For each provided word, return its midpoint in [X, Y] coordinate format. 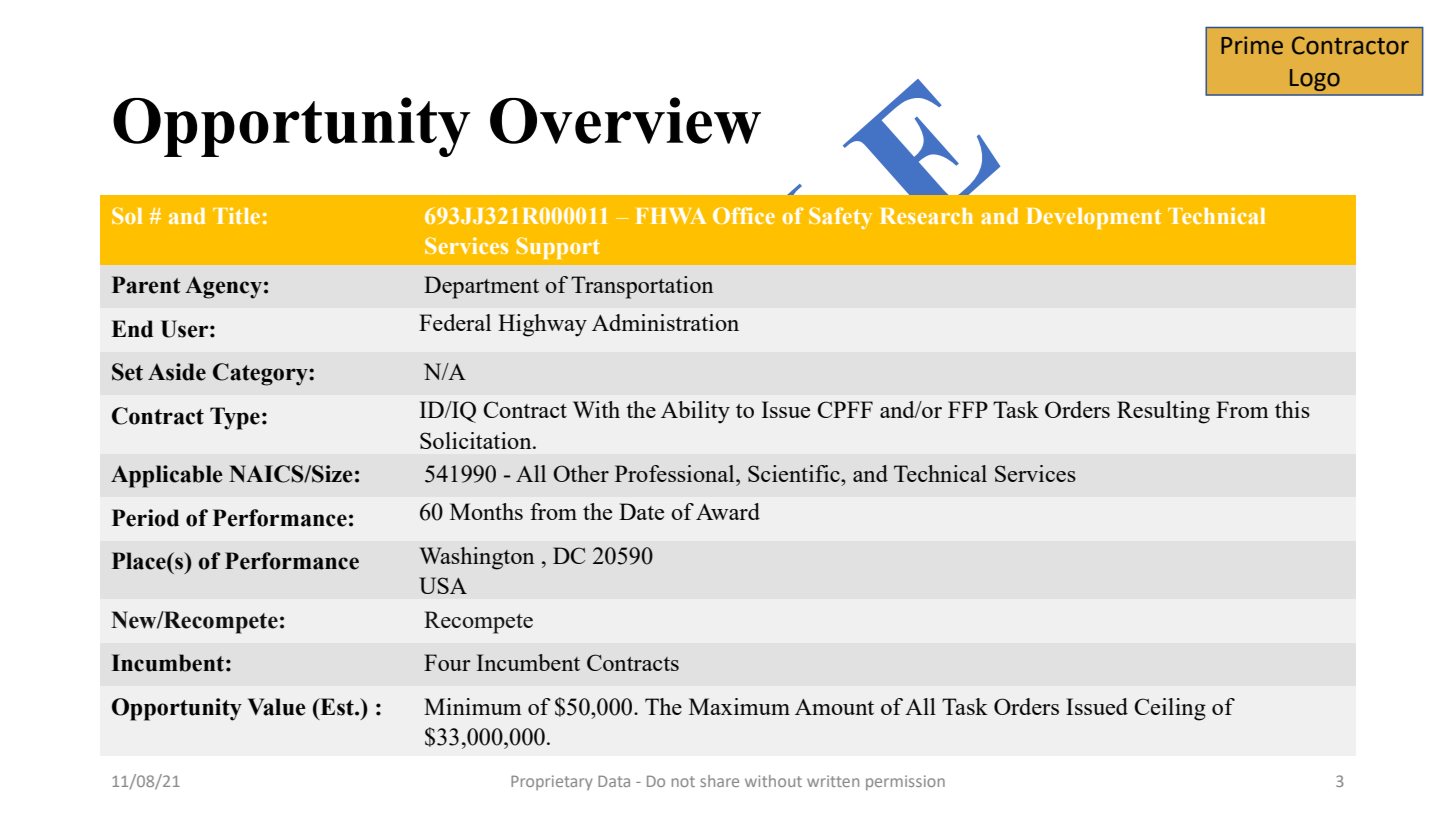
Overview [625, 120]
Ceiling [1170, 709]
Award [728, 511]
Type [235, 418]
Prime [1252, 45]
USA [443, 585]
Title [236, 215]
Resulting [1163, 412]
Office [744, 215]
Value [277, 707]
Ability [695, 412]
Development [1094, 218]
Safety [840, 218]
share [719, 781]
